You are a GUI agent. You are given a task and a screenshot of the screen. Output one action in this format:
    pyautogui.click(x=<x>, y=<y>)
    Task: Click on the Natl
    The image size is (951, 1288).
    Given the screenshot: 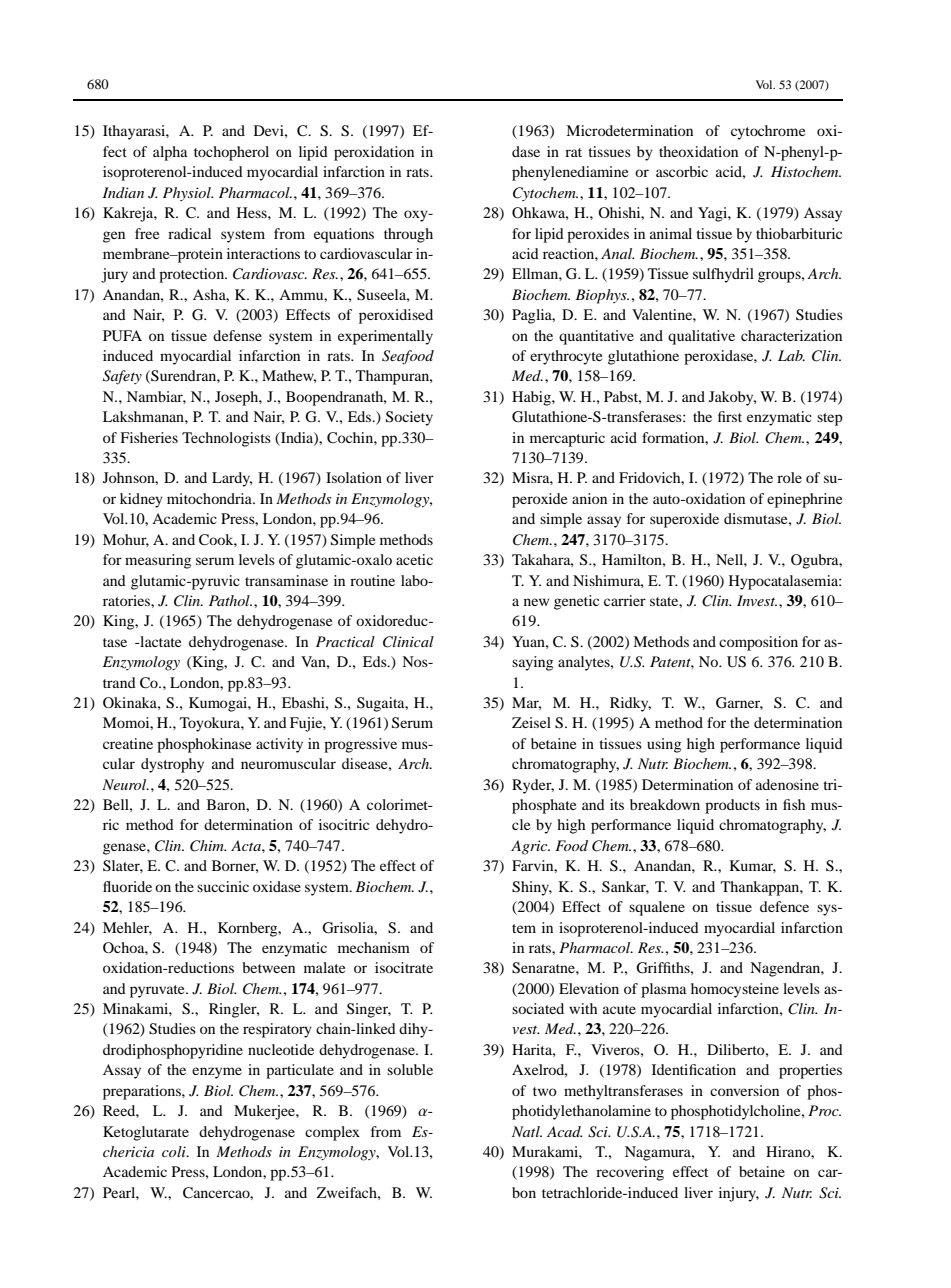 What is the action you would take?
    pyautogui.click(x=527, y=1131)
